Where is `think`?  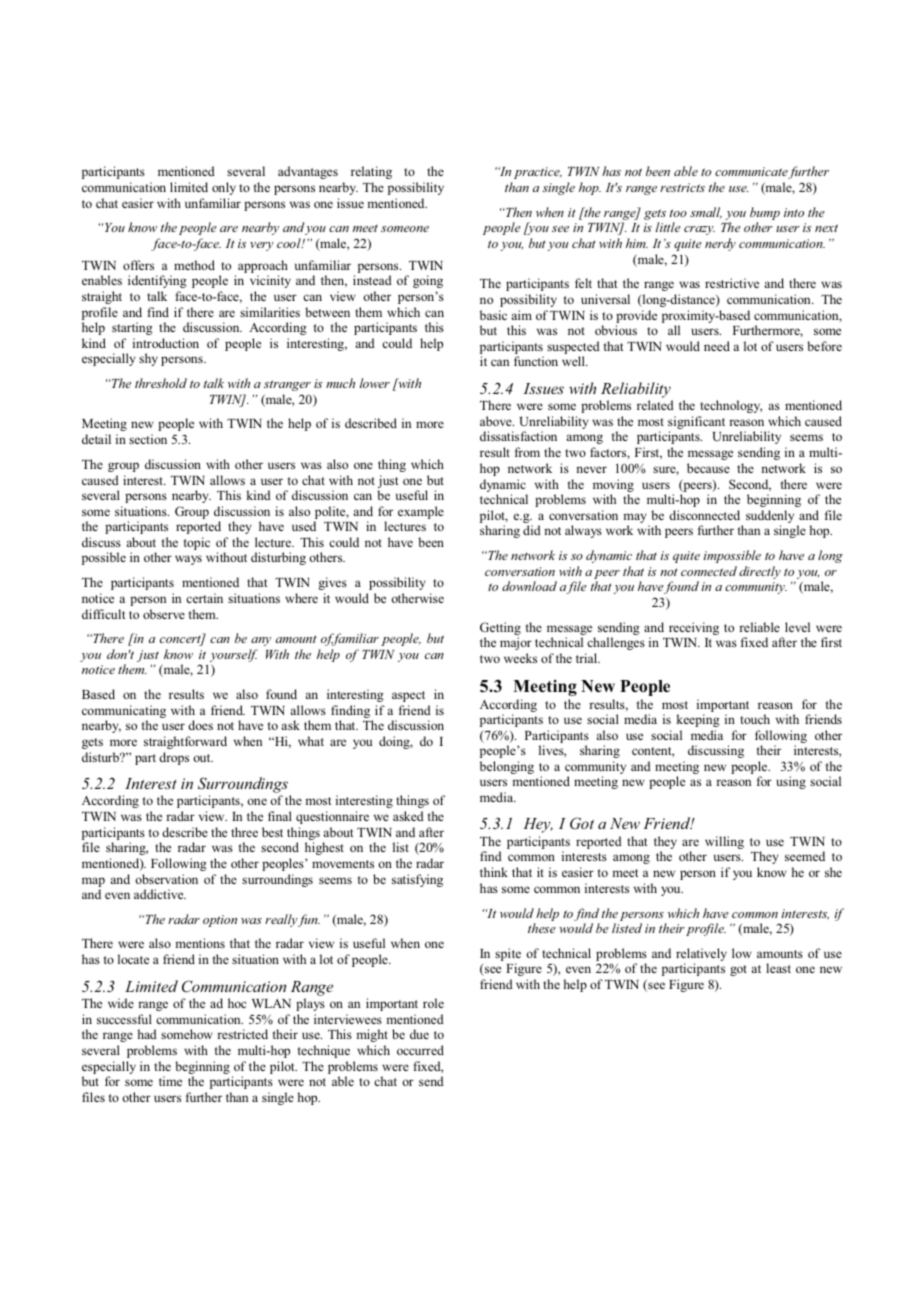 think is located at coordinates (494, 872).
